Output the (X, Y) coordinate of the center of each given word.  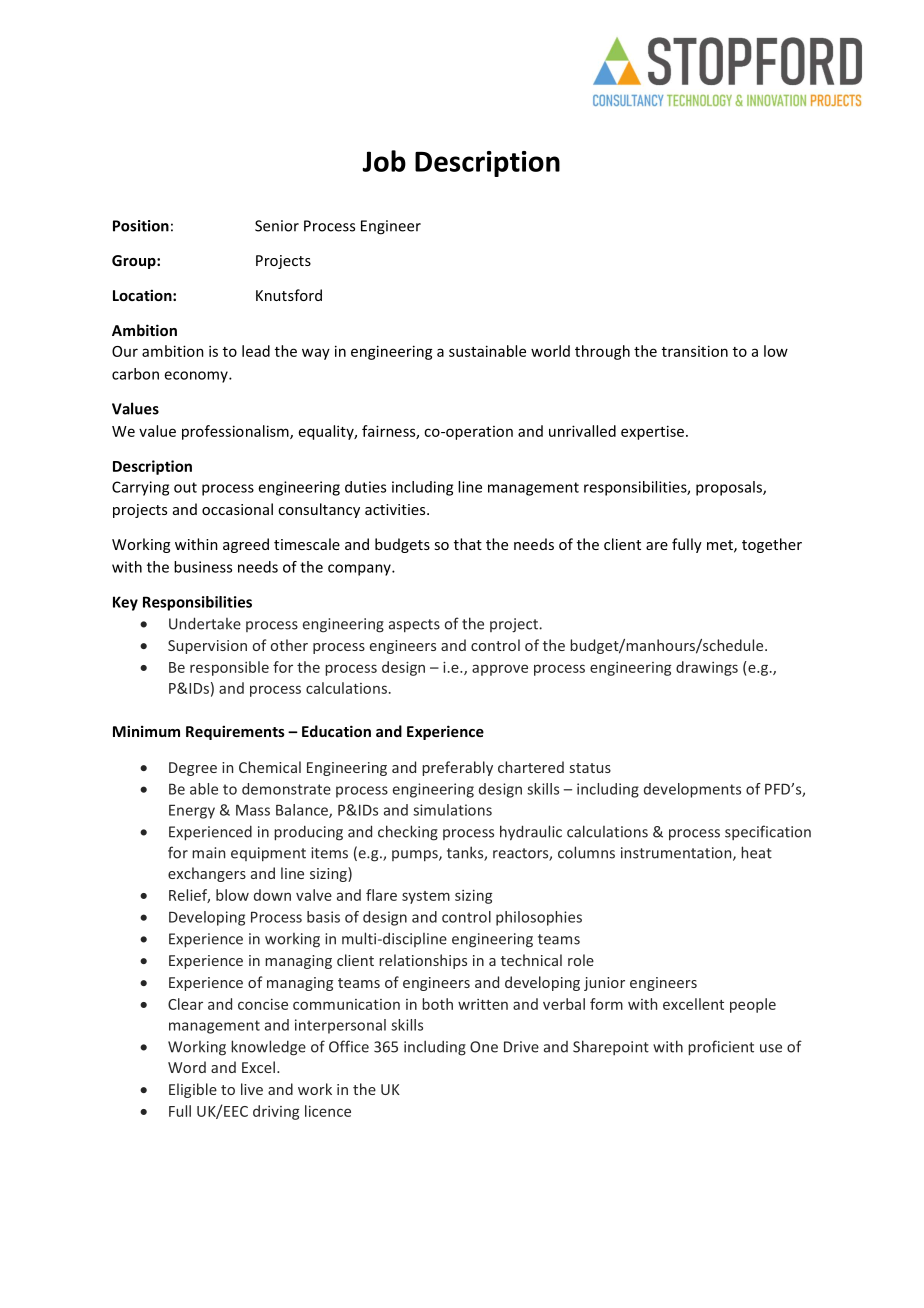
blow (232, 895)
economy (197, 377)
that (468, 544)
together (772, 545)
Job (384, 161)
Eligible (193, 1090)
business (203, 567)
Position (141, 226)
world (550, 351)
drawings (707, 668)
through (602, 352)
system (426, 897)
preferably (457, 768)
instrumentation (677, 854)
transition (695, 351)
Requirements (235, 732)
